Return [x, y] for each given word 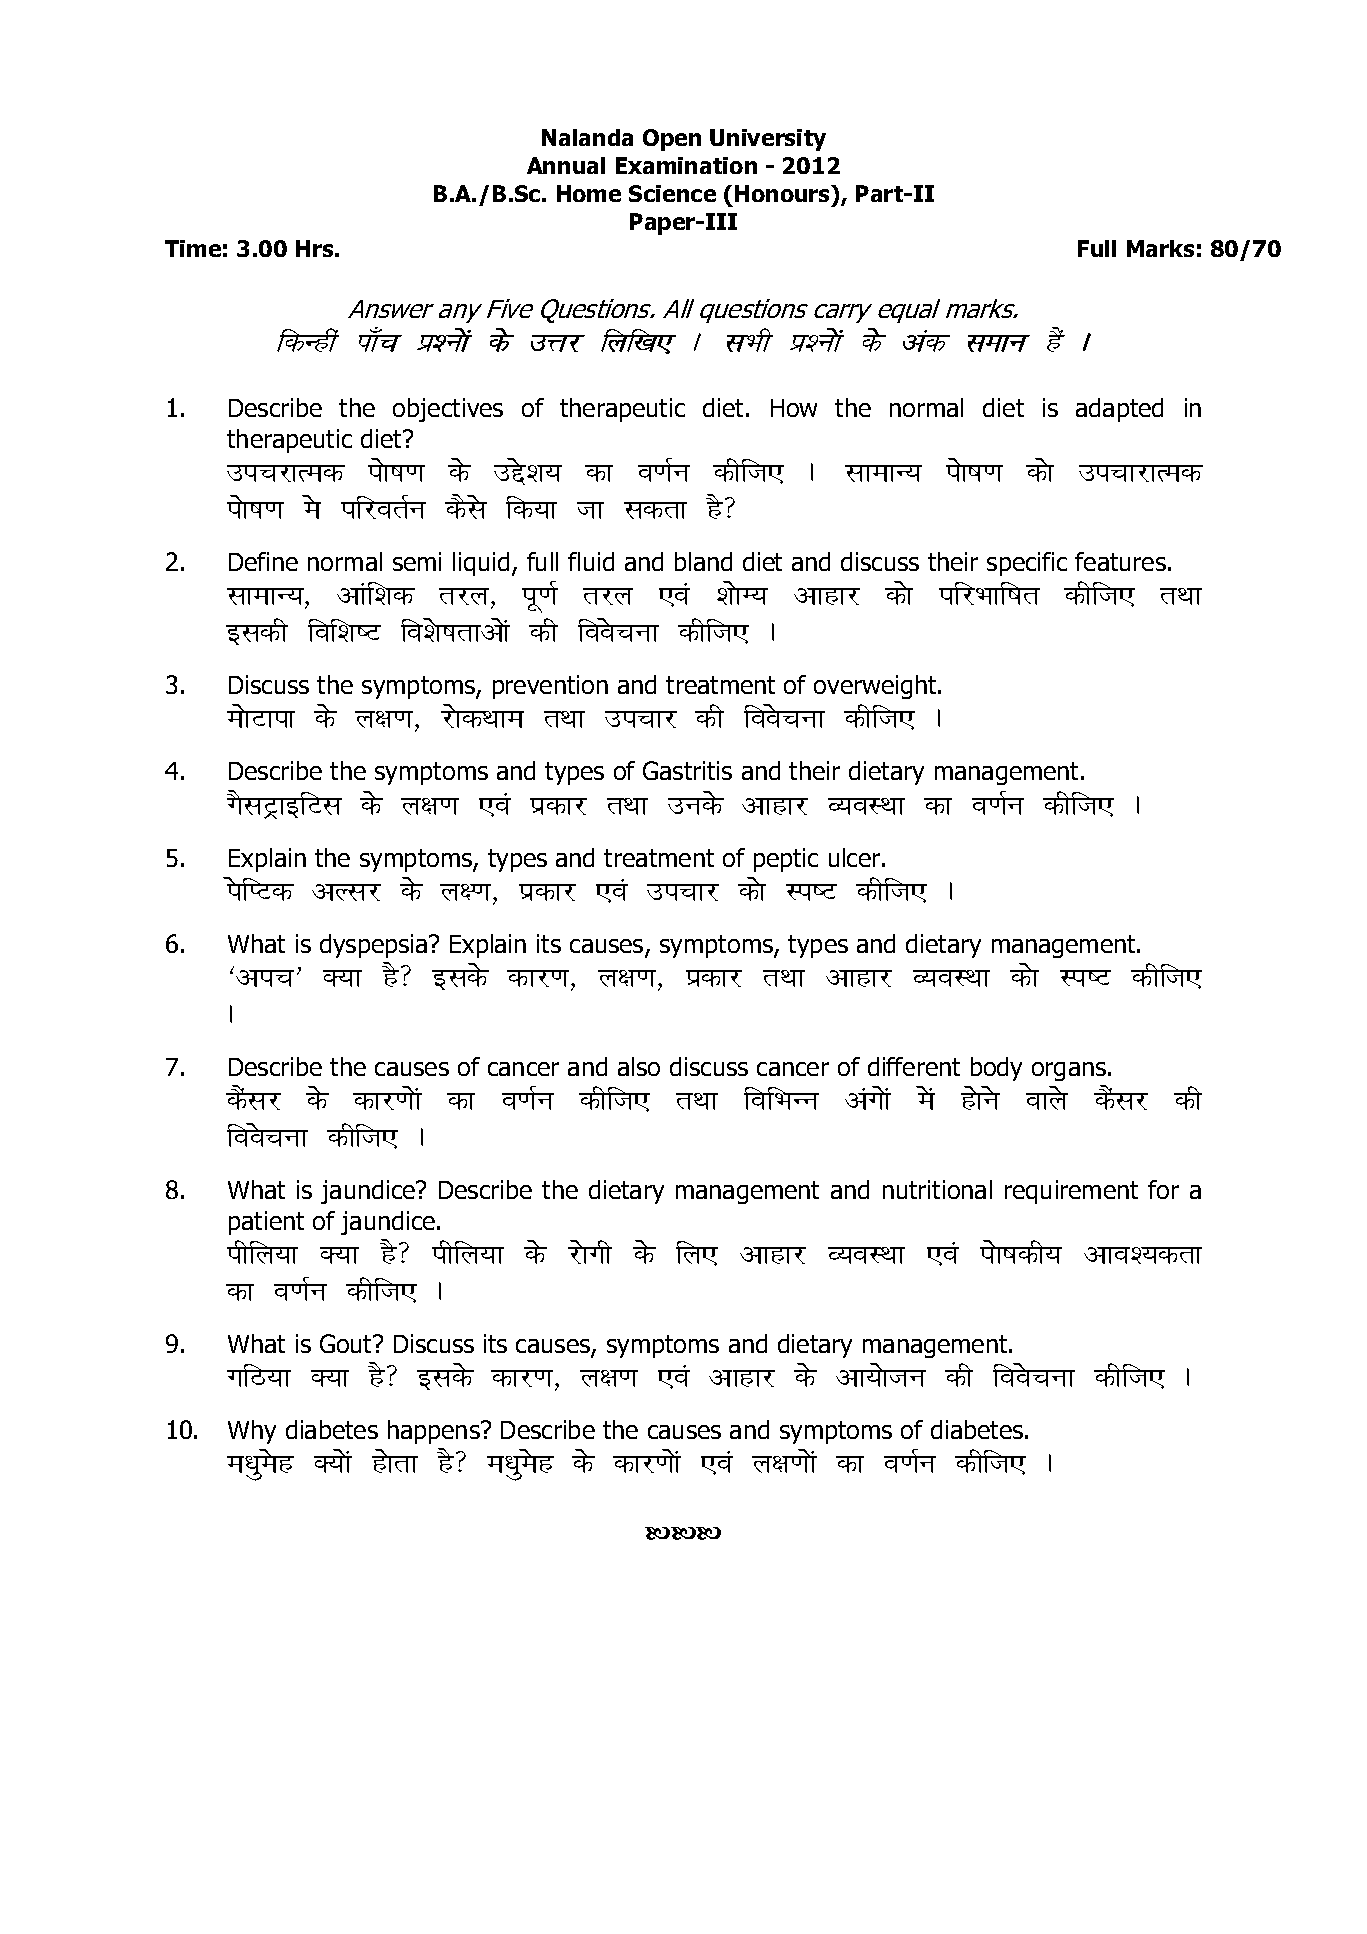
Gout [347, 1343]
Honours [784, 193]
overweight [876, 687]
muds [696, 803]
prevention [550, 687]
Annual [566, 165]
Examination [686, 165]
